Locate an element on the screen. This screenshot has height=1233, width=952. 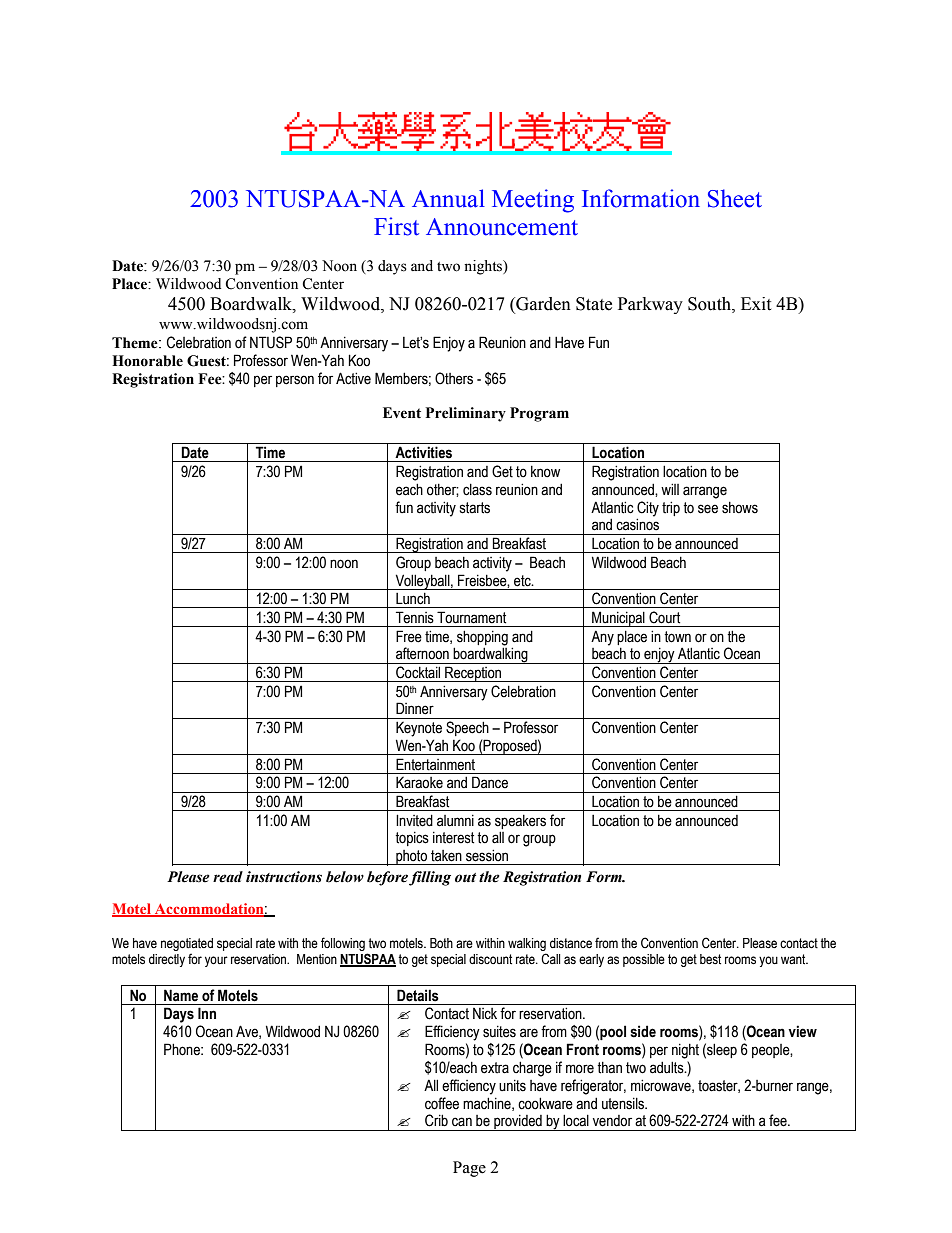
best is located at coordinates (710, 959).
